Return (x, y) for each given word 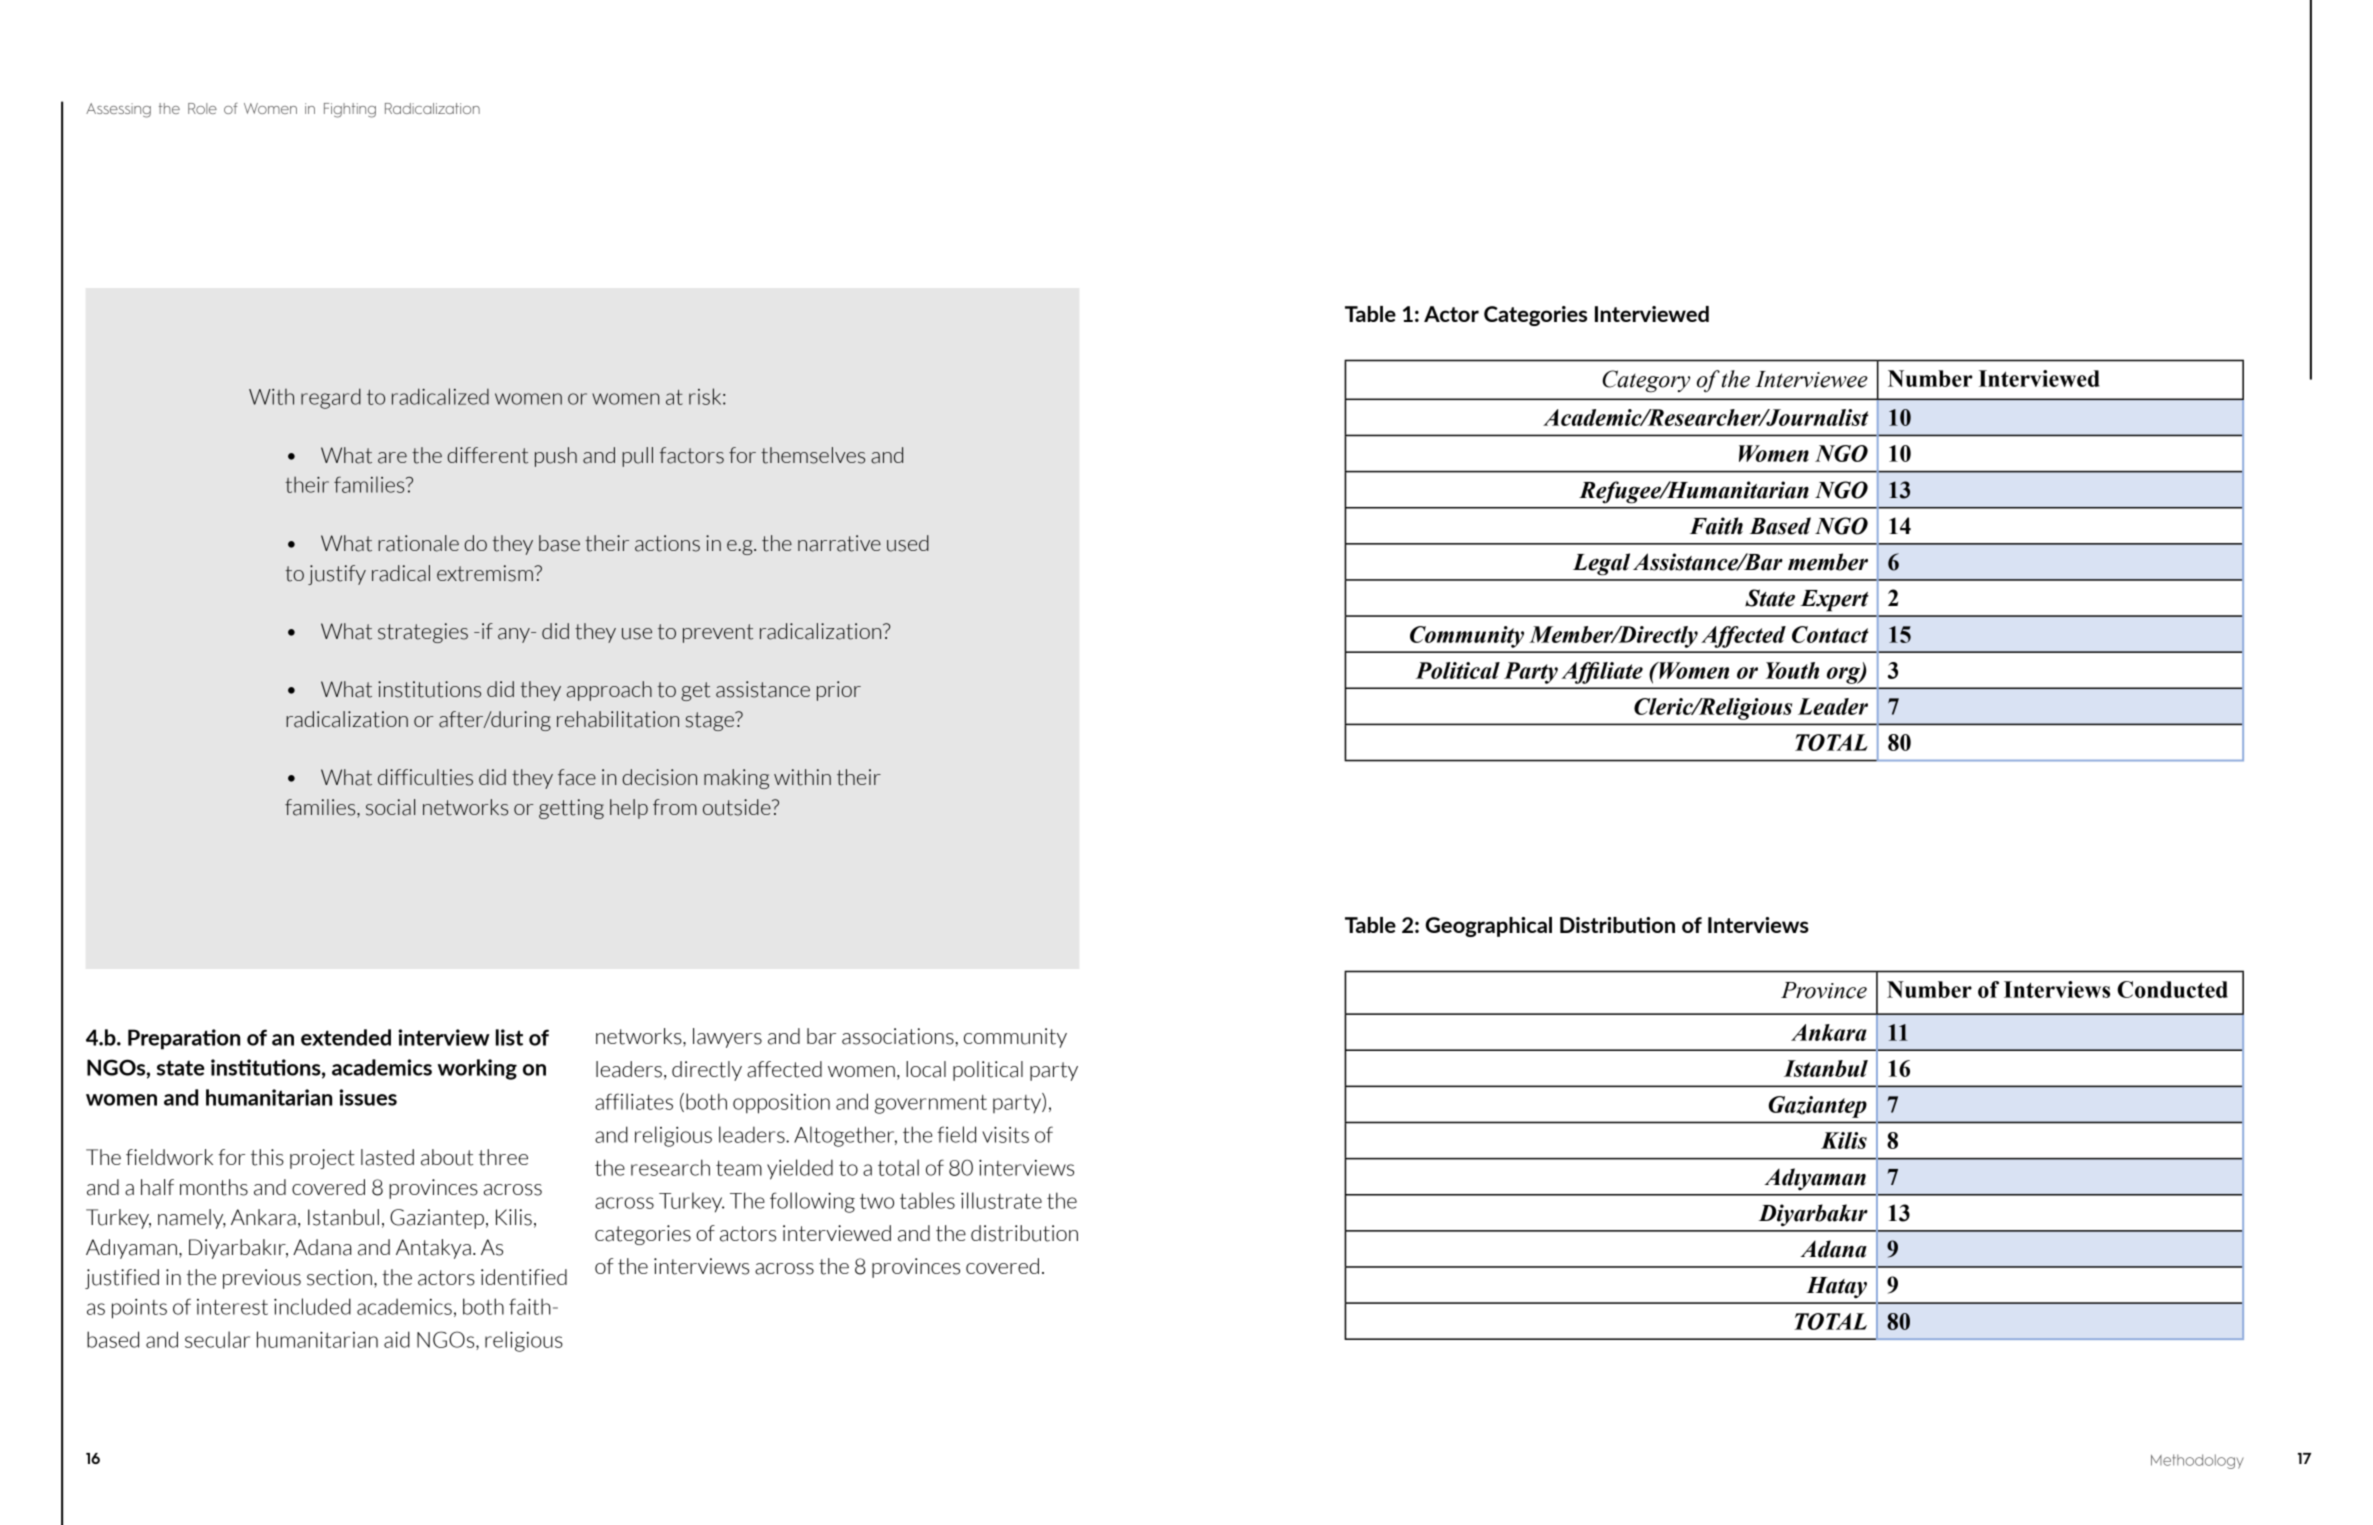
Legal (1601, 564)
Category (1646, 381)
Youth (1792, 670)
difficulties (425, 777)
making (736, 779)
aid (397, 1339)
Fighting (350, 110)
